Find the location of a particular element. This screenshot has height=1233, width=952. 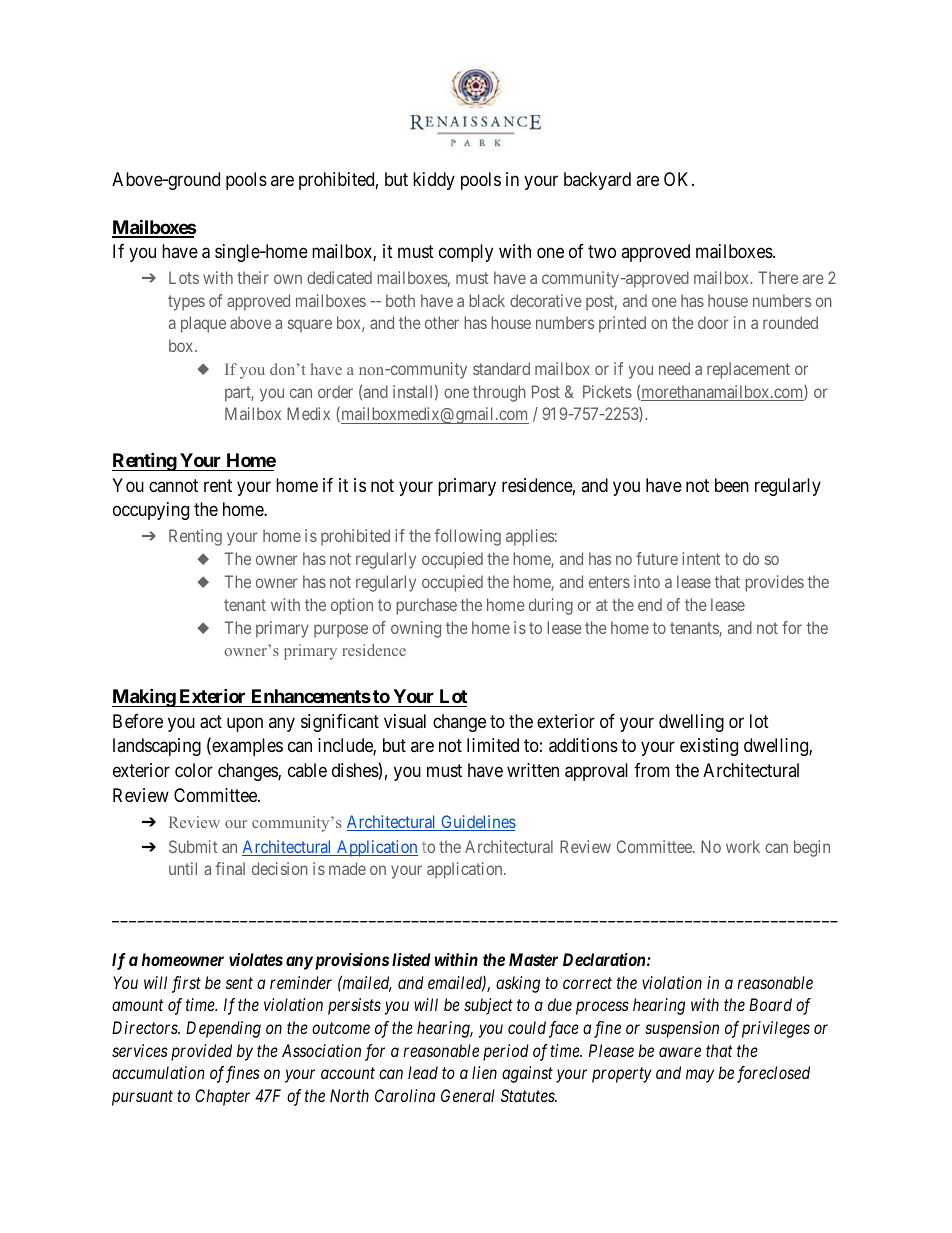

provided is located at coordinates (201, 1052).
